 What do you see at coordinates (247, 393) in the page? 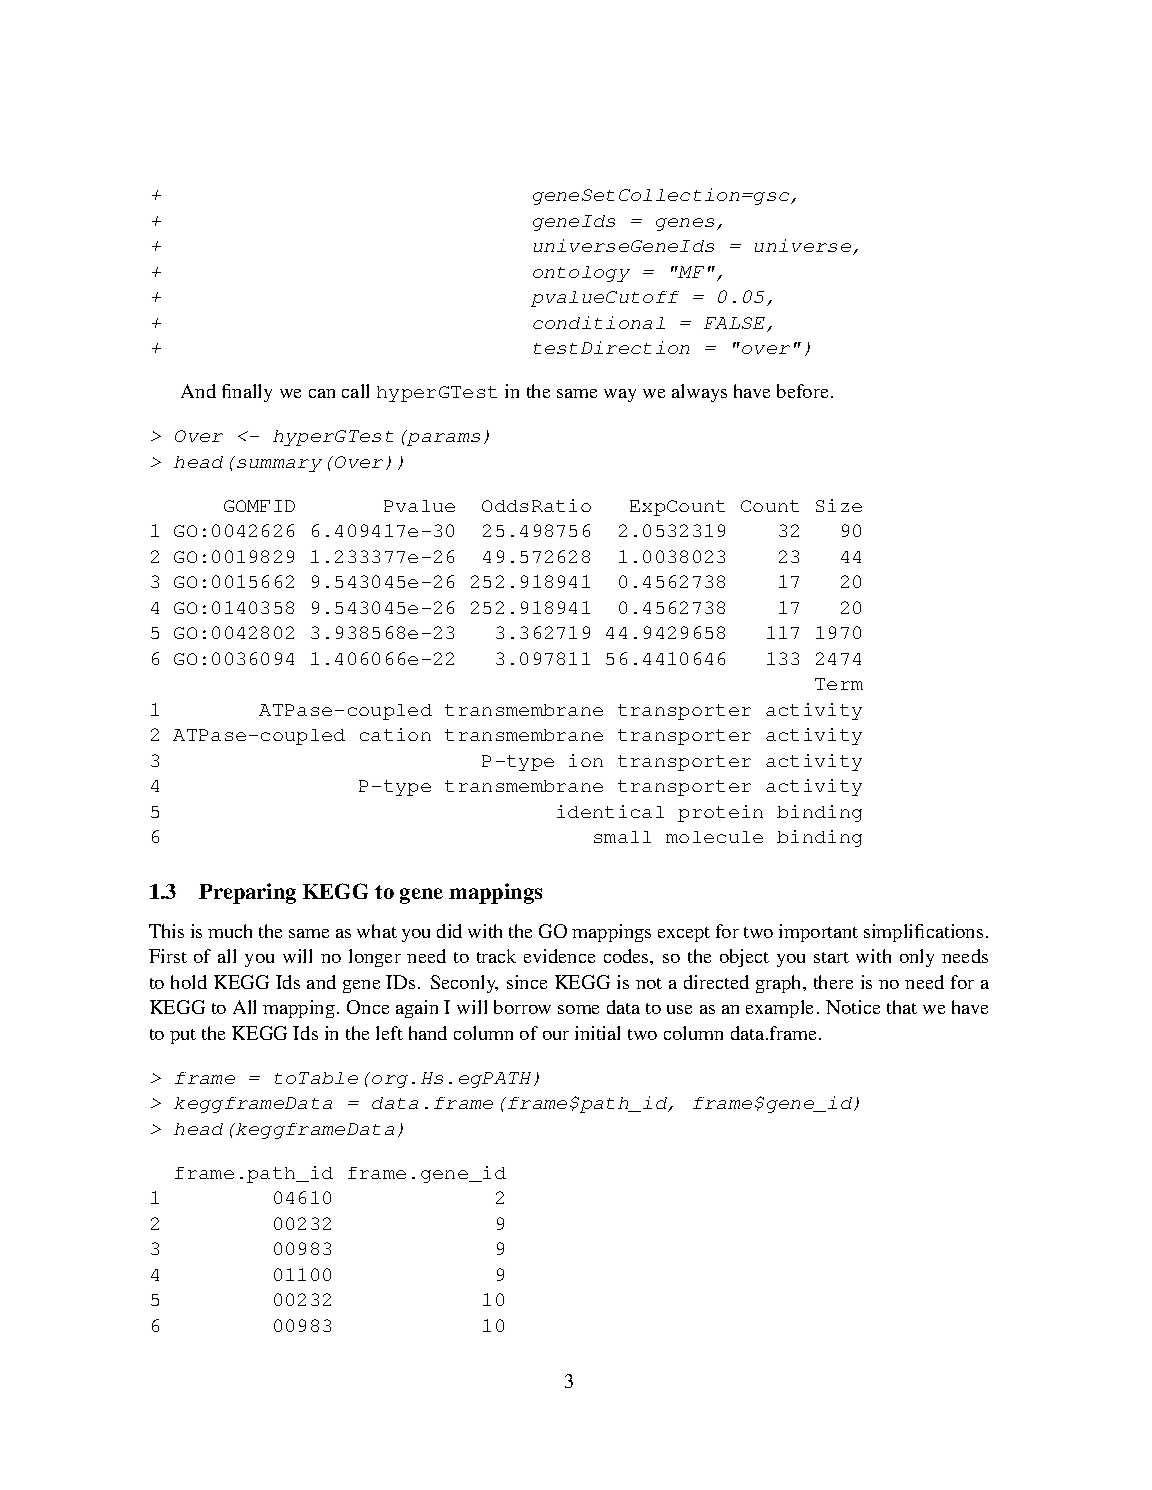
I see `finally` at bounding box center [247, 393].
